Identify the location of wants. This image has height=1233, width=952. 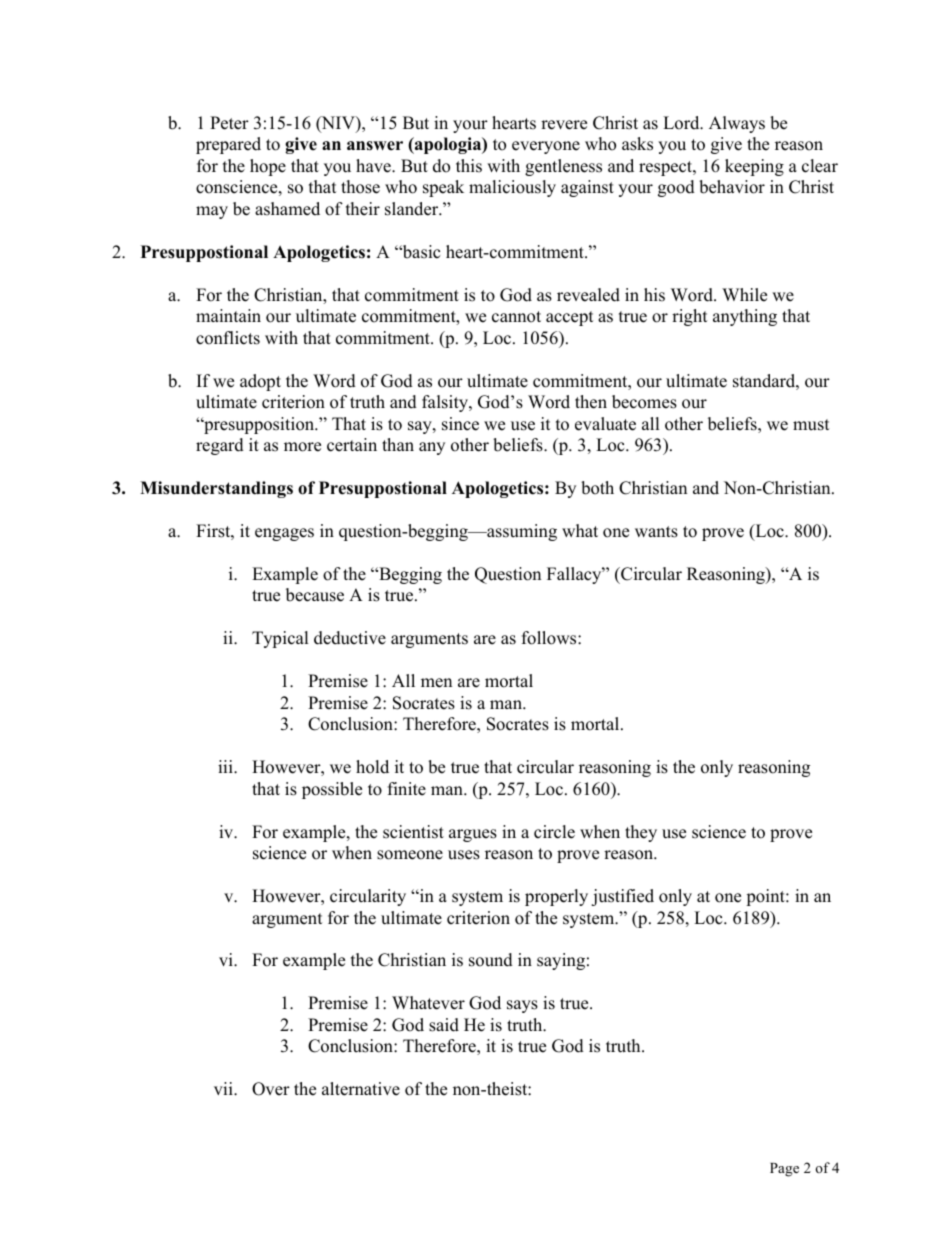
(656, 532).
